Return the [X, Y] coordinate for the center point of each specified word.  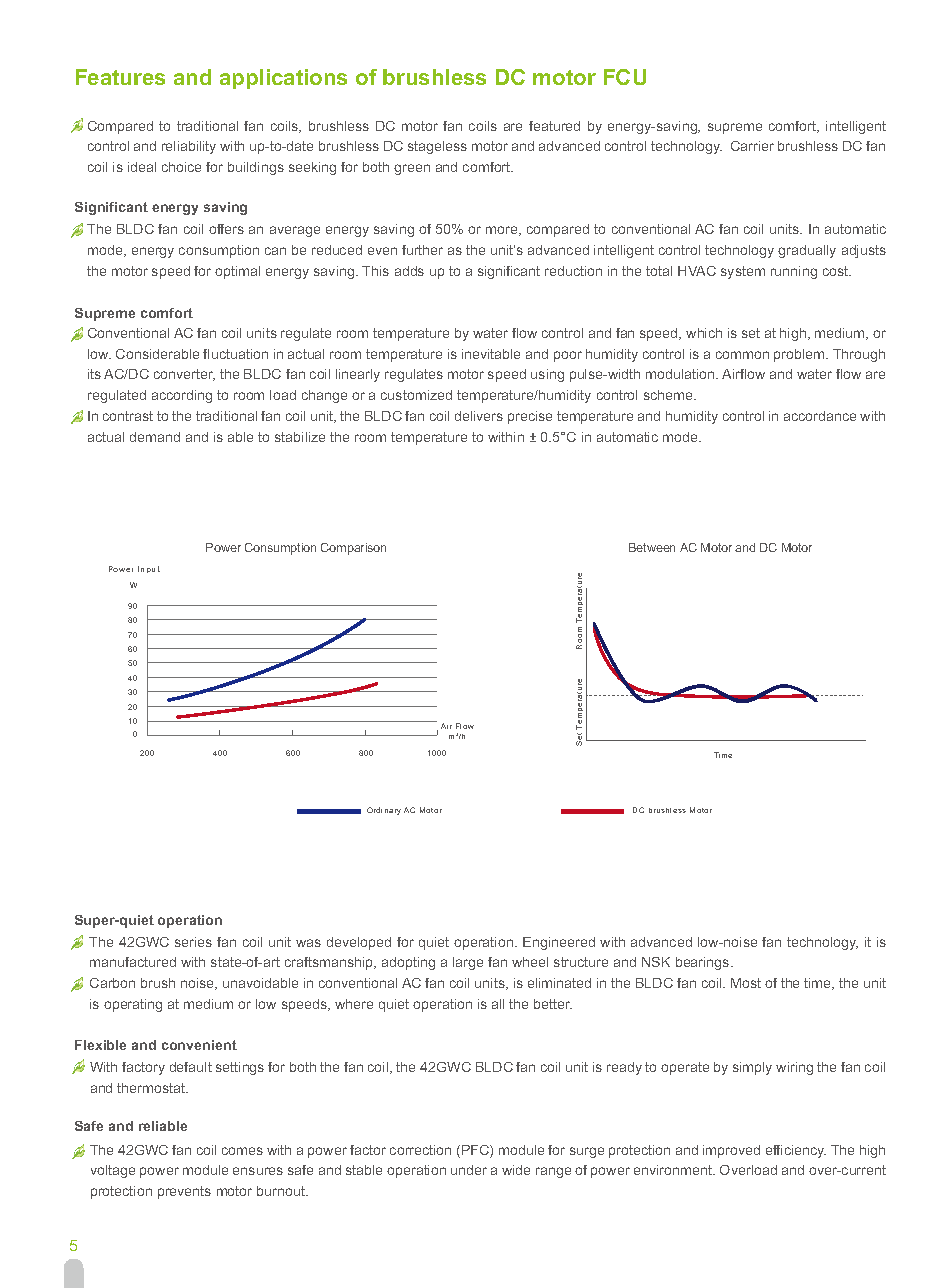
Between [652, 547]
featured [554, 126]
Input [149, 569]
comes [242, 1151]
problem [800, 355]
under [469, 1170]
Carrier [752, 146]
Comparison [353, 549]
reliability [189, 147]
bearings [704, 963]
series [193, 942]
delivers [479, 416]
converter [184, 375]
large [468, 963]
